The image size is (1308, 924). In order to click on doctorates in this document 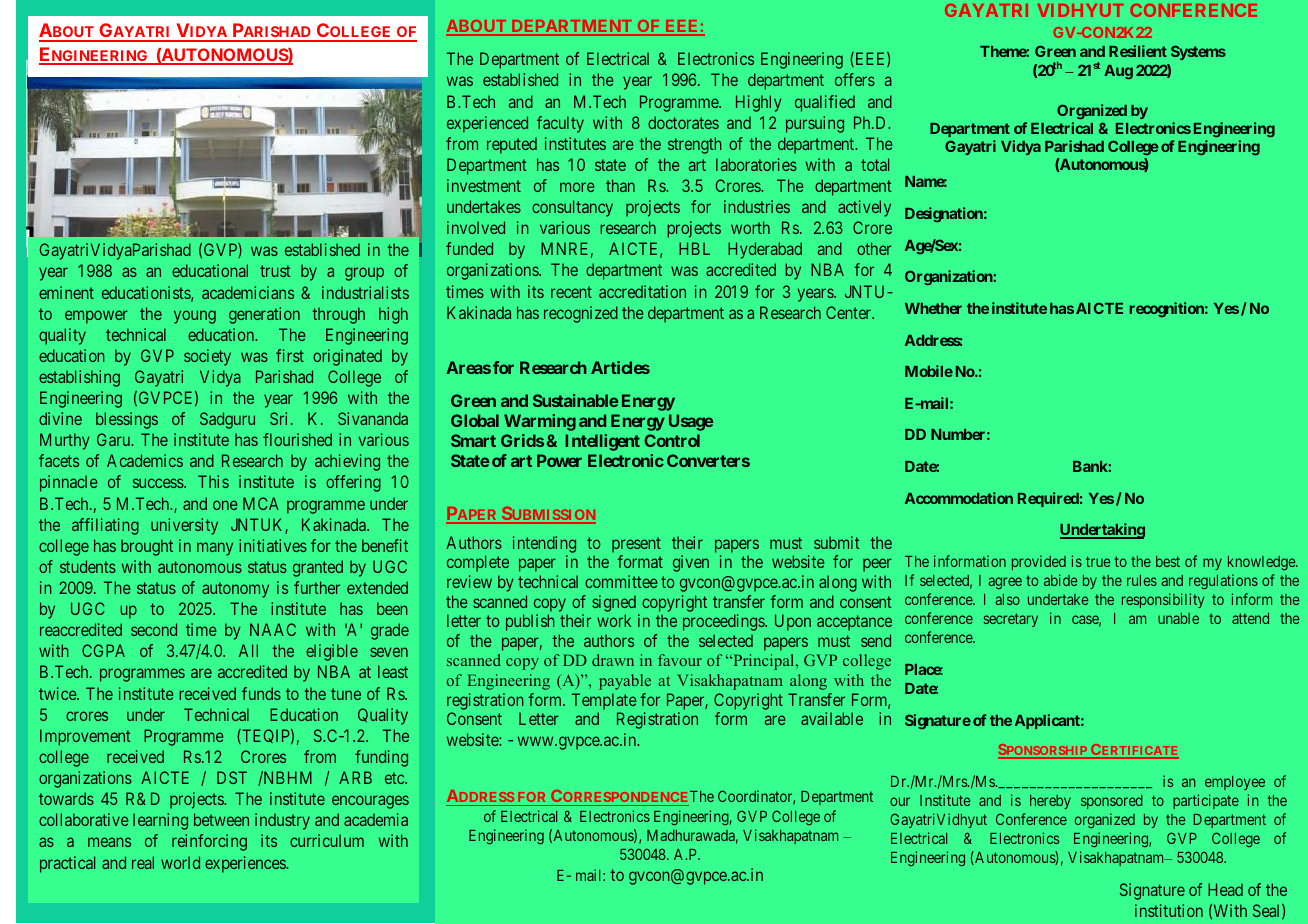, I will do `click(683, 122)`.
